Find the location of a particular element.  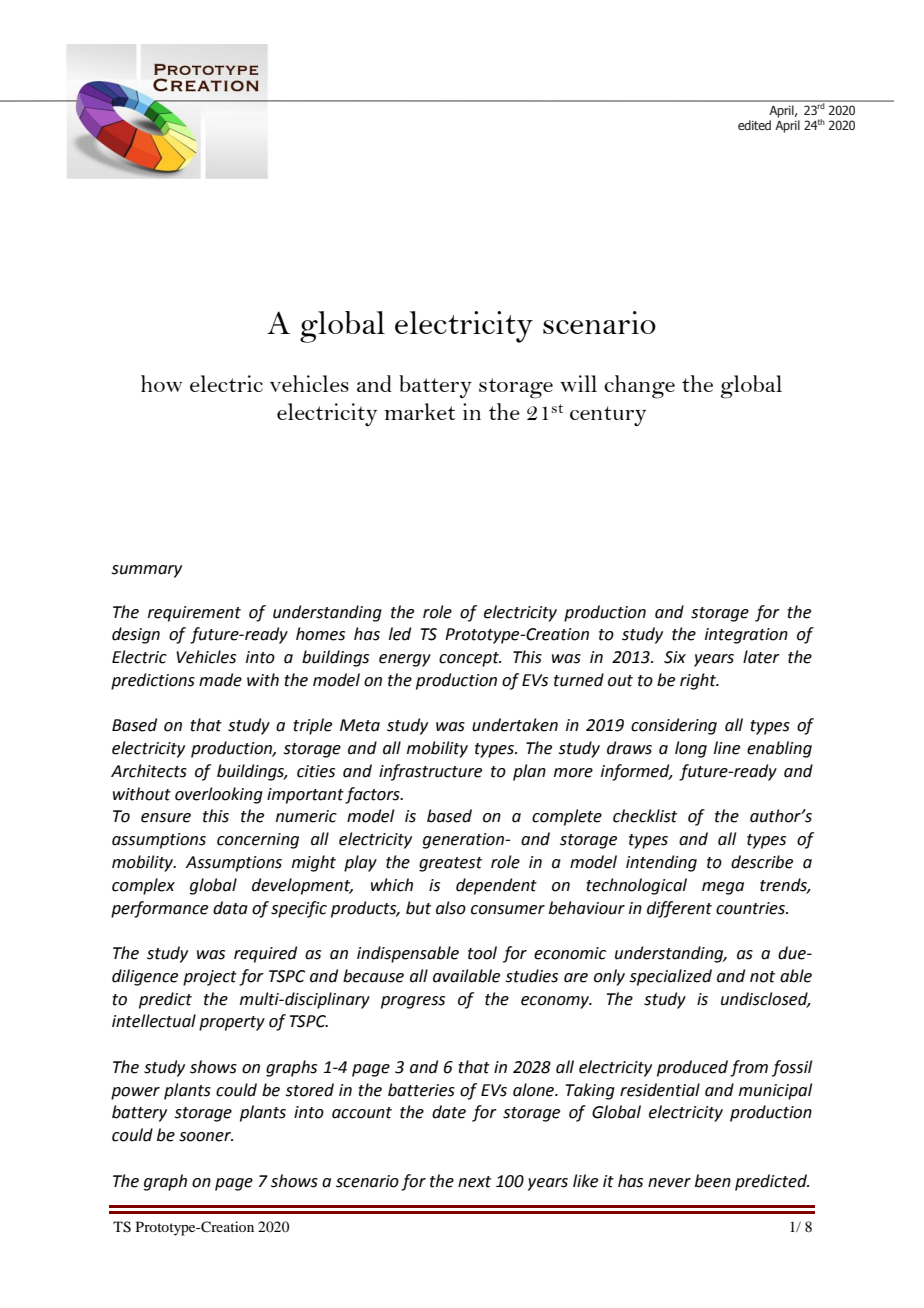

next is located at coordinates (474, 1182).
